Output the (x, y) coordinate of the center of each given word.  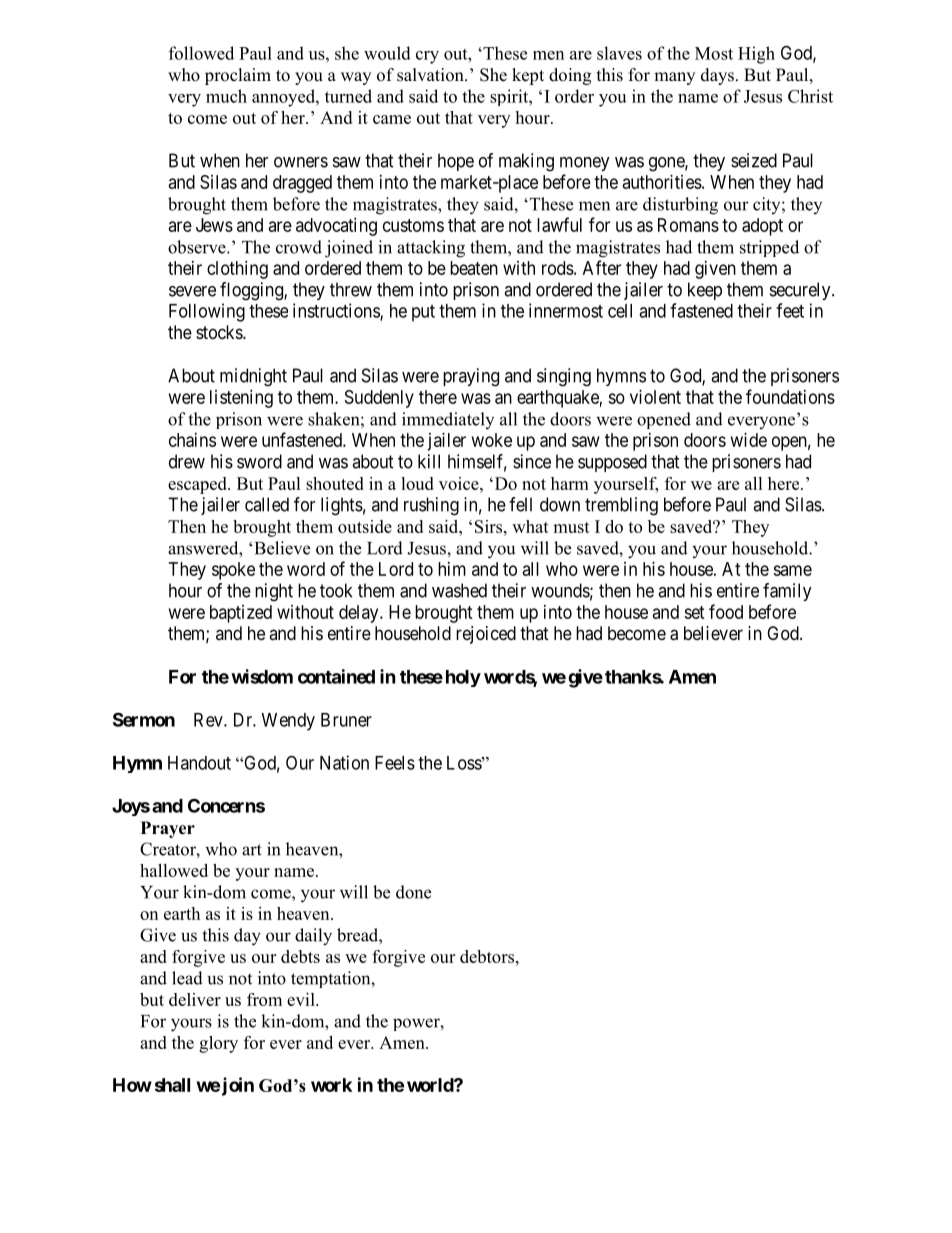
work (331, 1085)
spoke (233, 571)
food (726, 611)
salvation (431, 75)
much (226, 96)
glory (218, 1044)
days (717, 76)
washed (459, 590)
